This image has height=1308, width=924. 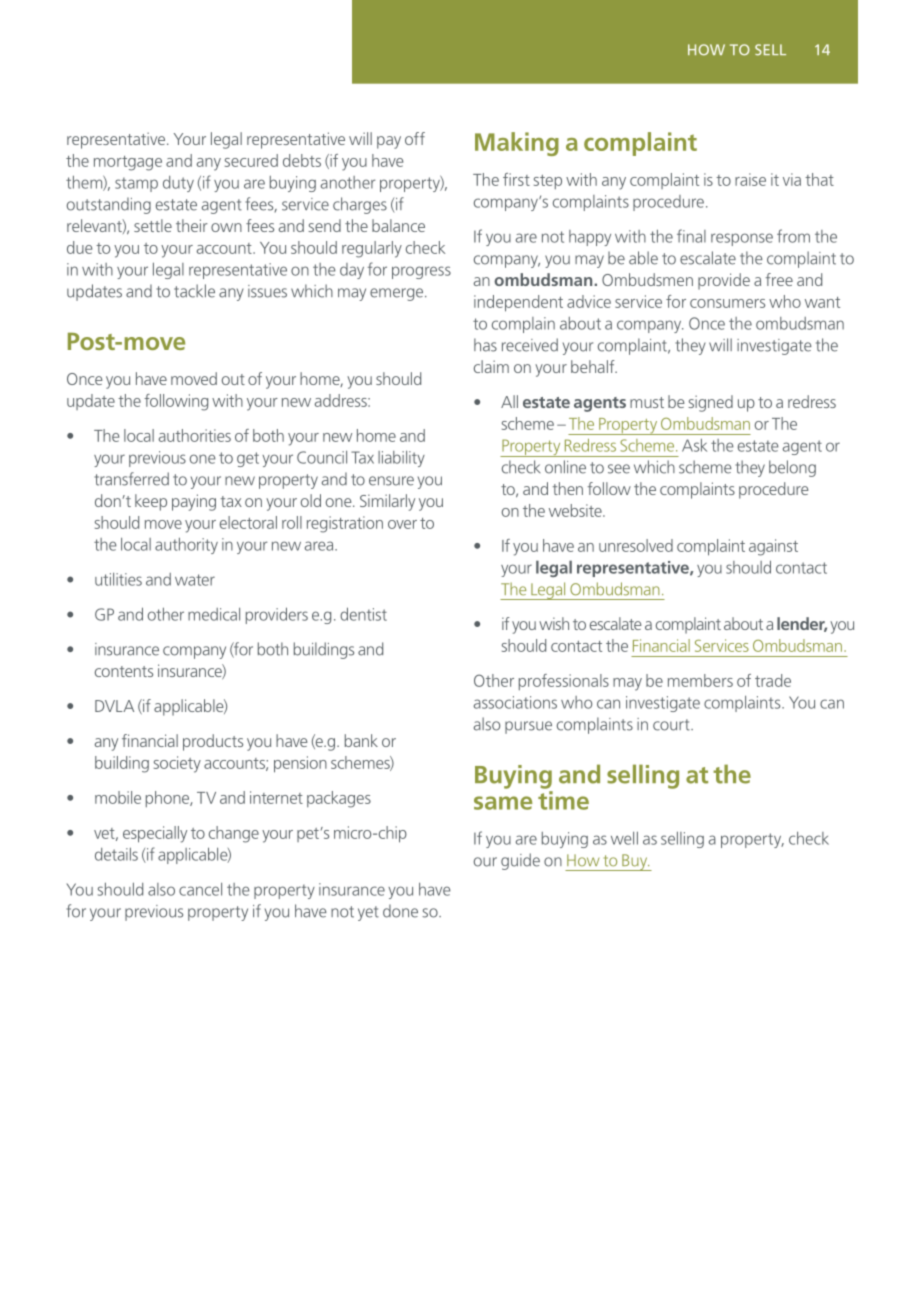 What do you see at coordinates (415, 138) in the image?
I see `off` at bounding box center [415, 138].
